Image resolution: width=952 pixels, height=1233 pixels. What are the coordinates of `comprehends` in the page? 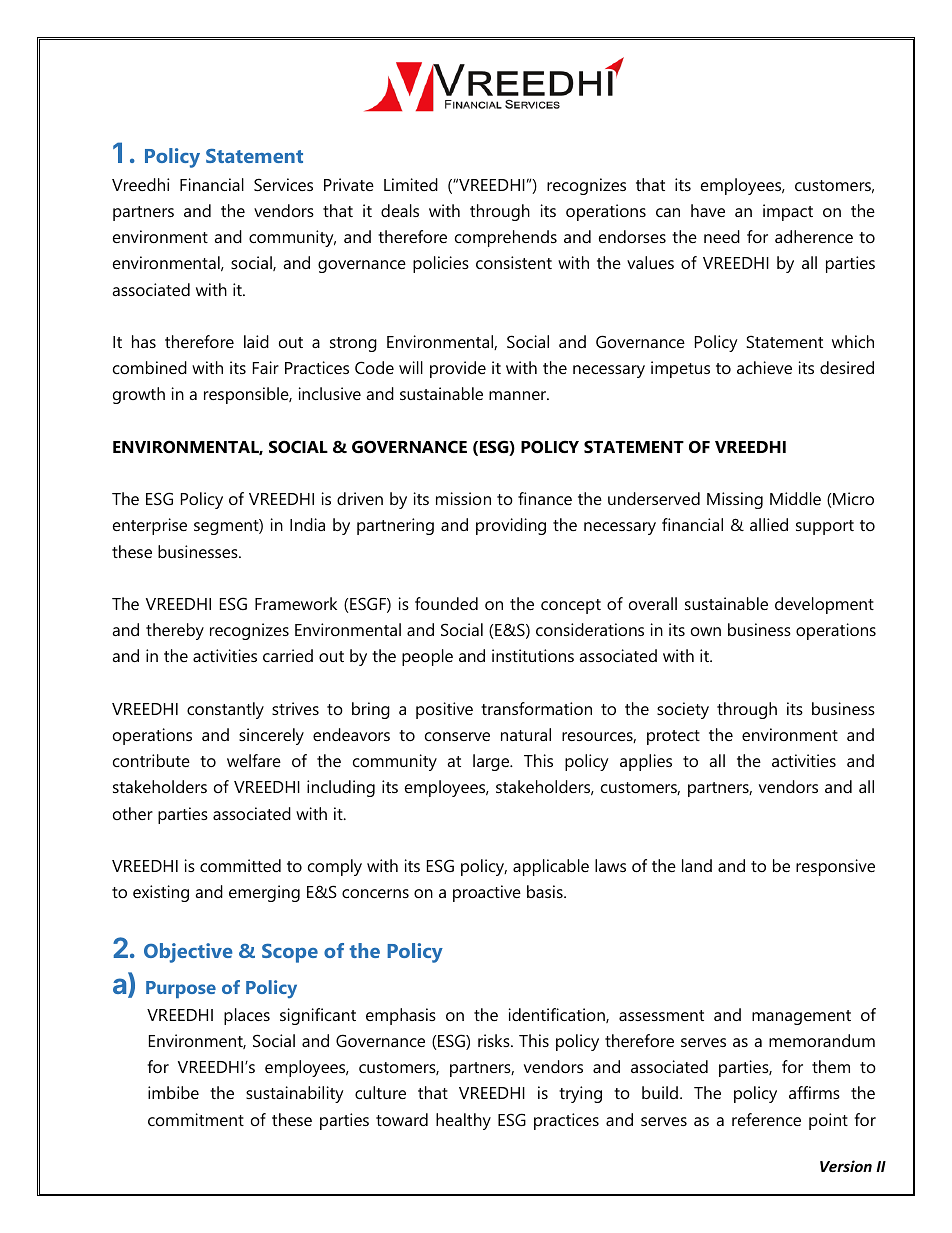 It's located at (506, 238).
